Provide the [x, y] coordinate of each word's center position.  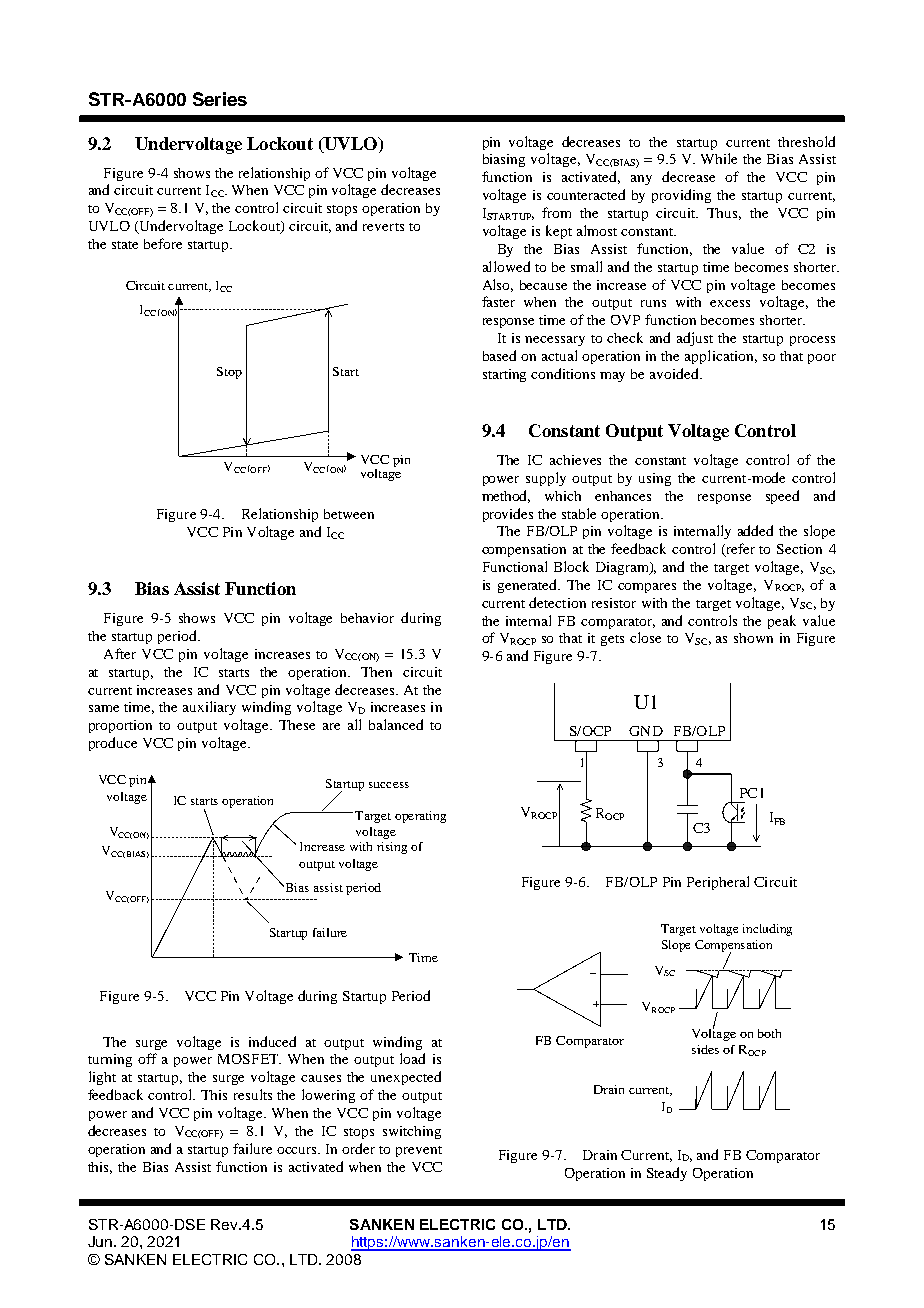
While [719, 158]
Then [376, 672]
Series [220, 99]
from [556, 212]
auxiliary [209, 708]
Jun [100, 1241]
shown [753, 638]
